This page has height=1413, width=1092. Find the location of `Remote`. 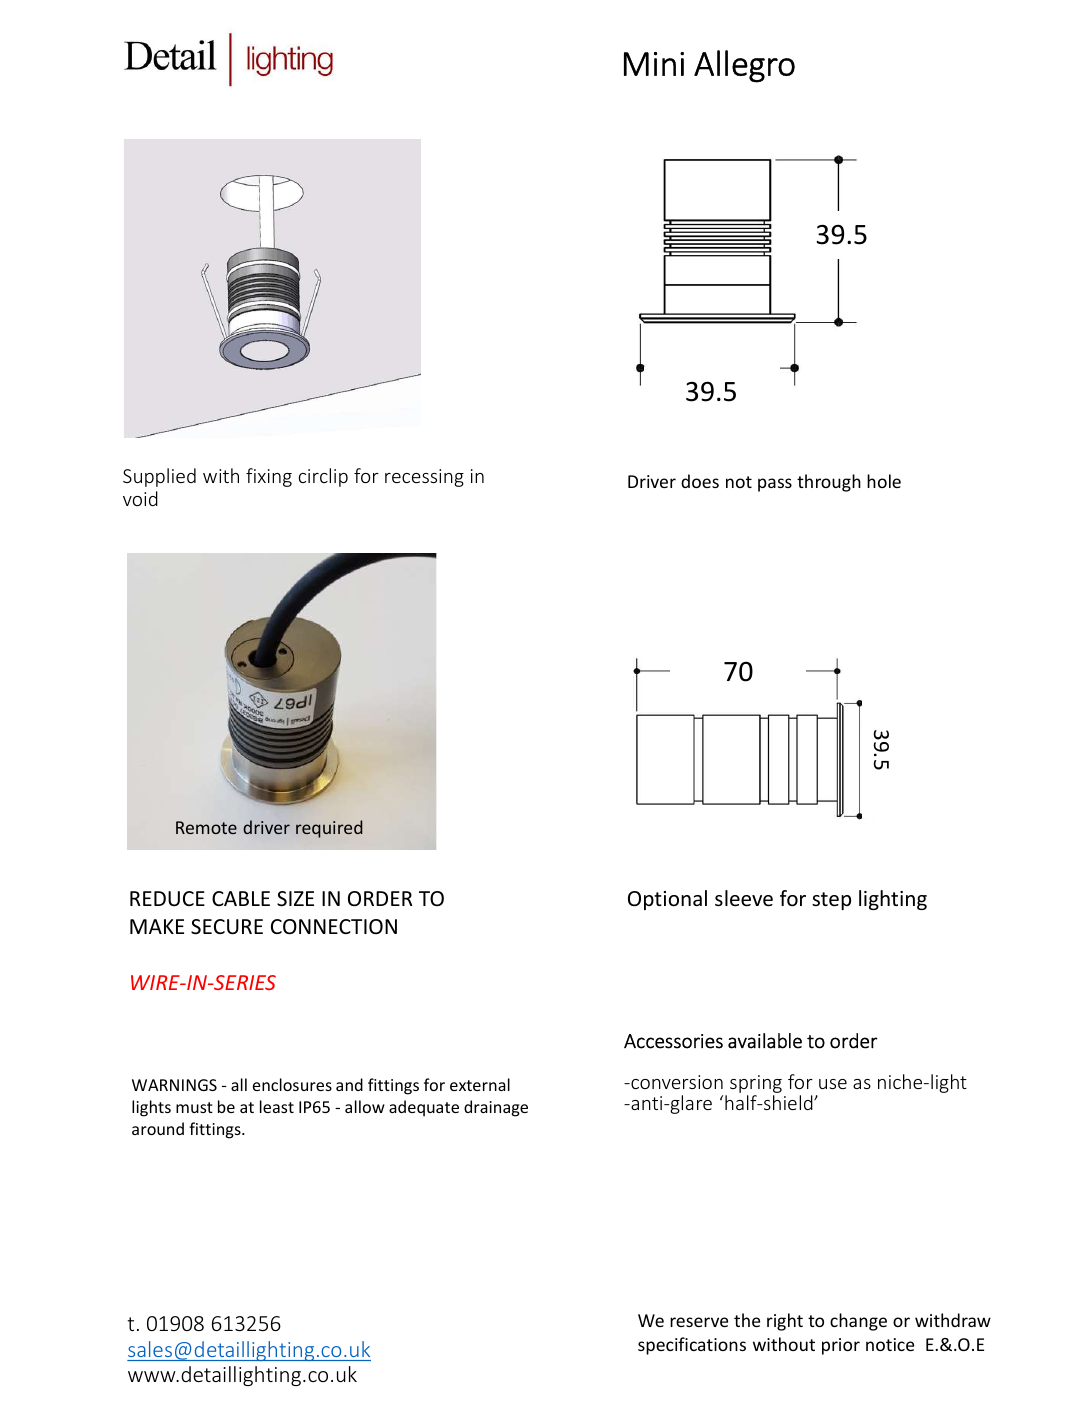

Remote is located at coordinates (206, 827).
